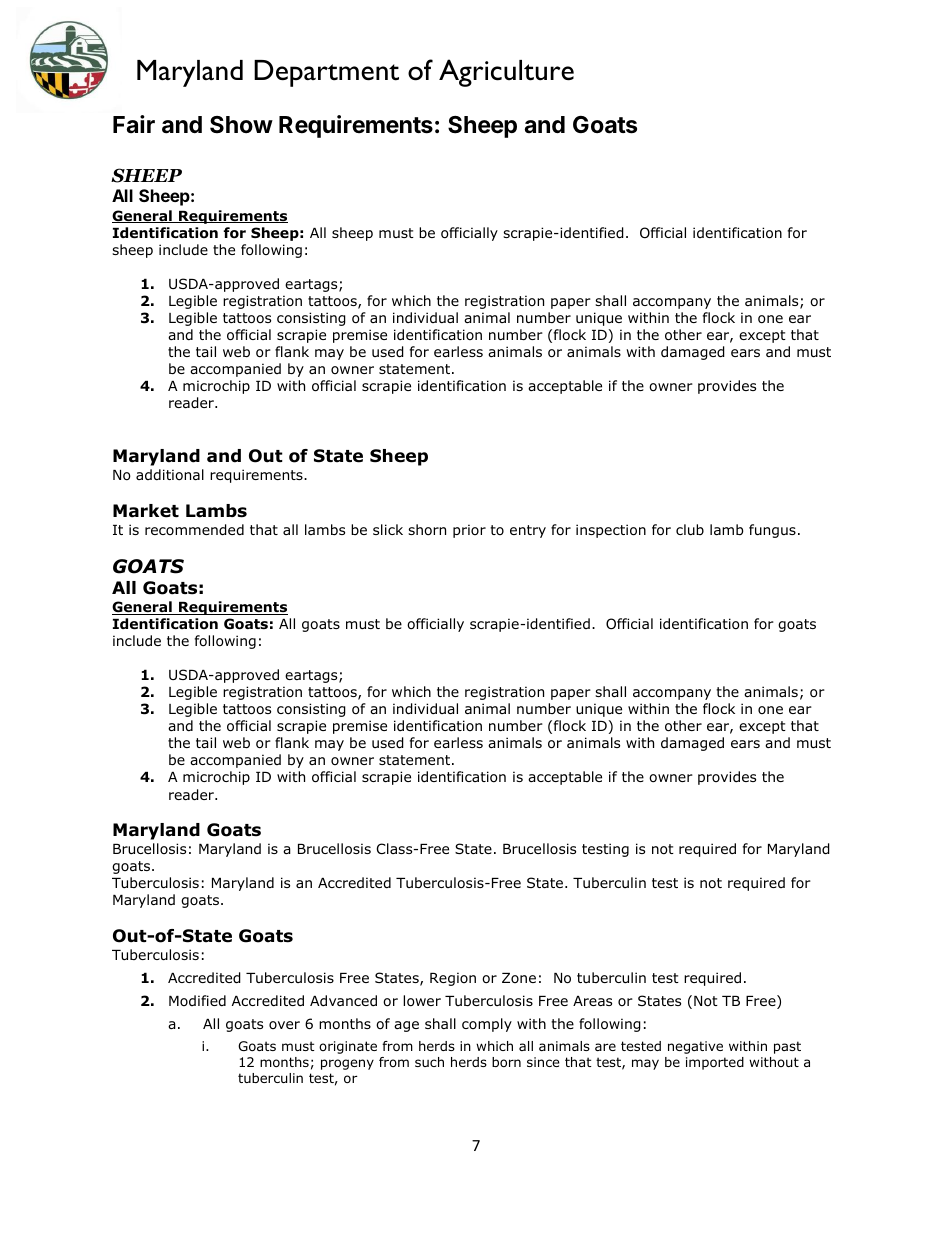  What do you see at coordinates (194, 530) in the screenshot?
I see `recommended` at bounding box center [194, 530].
